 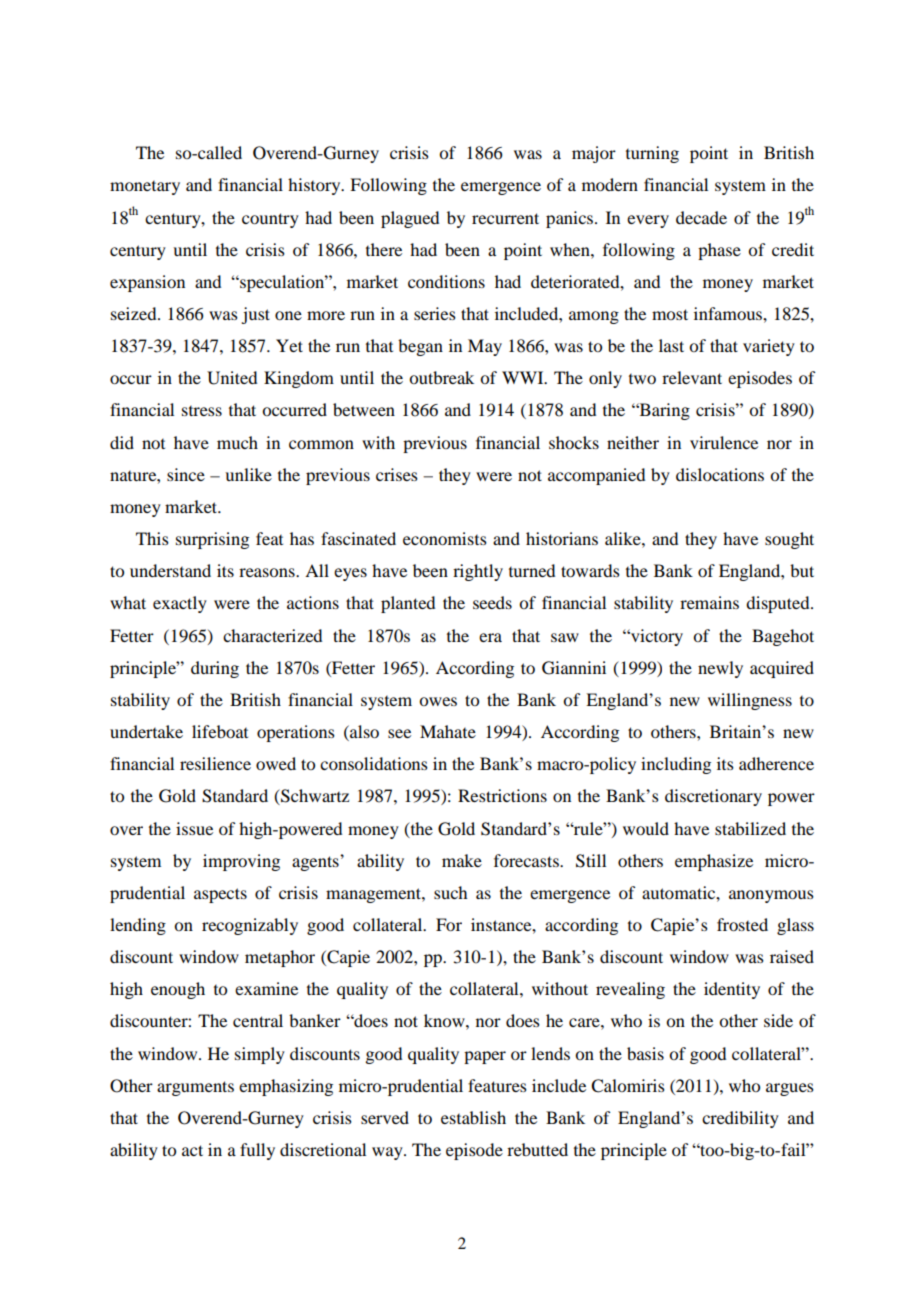 I want to click on monetary, so click(x=145, y=188).
